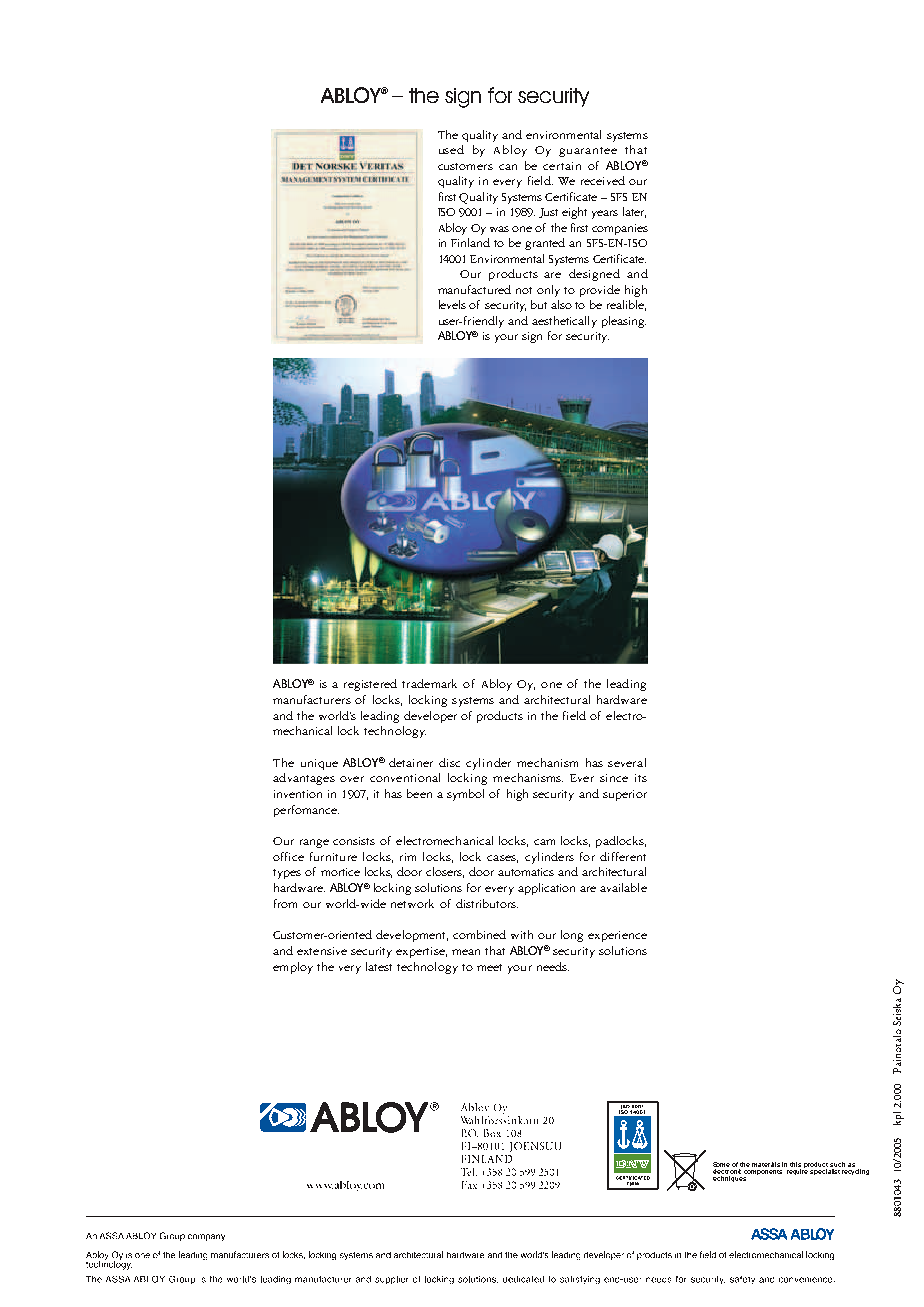  Describe the element at coordinates (451, 149) in the screenshot. I see `used` at that location.
